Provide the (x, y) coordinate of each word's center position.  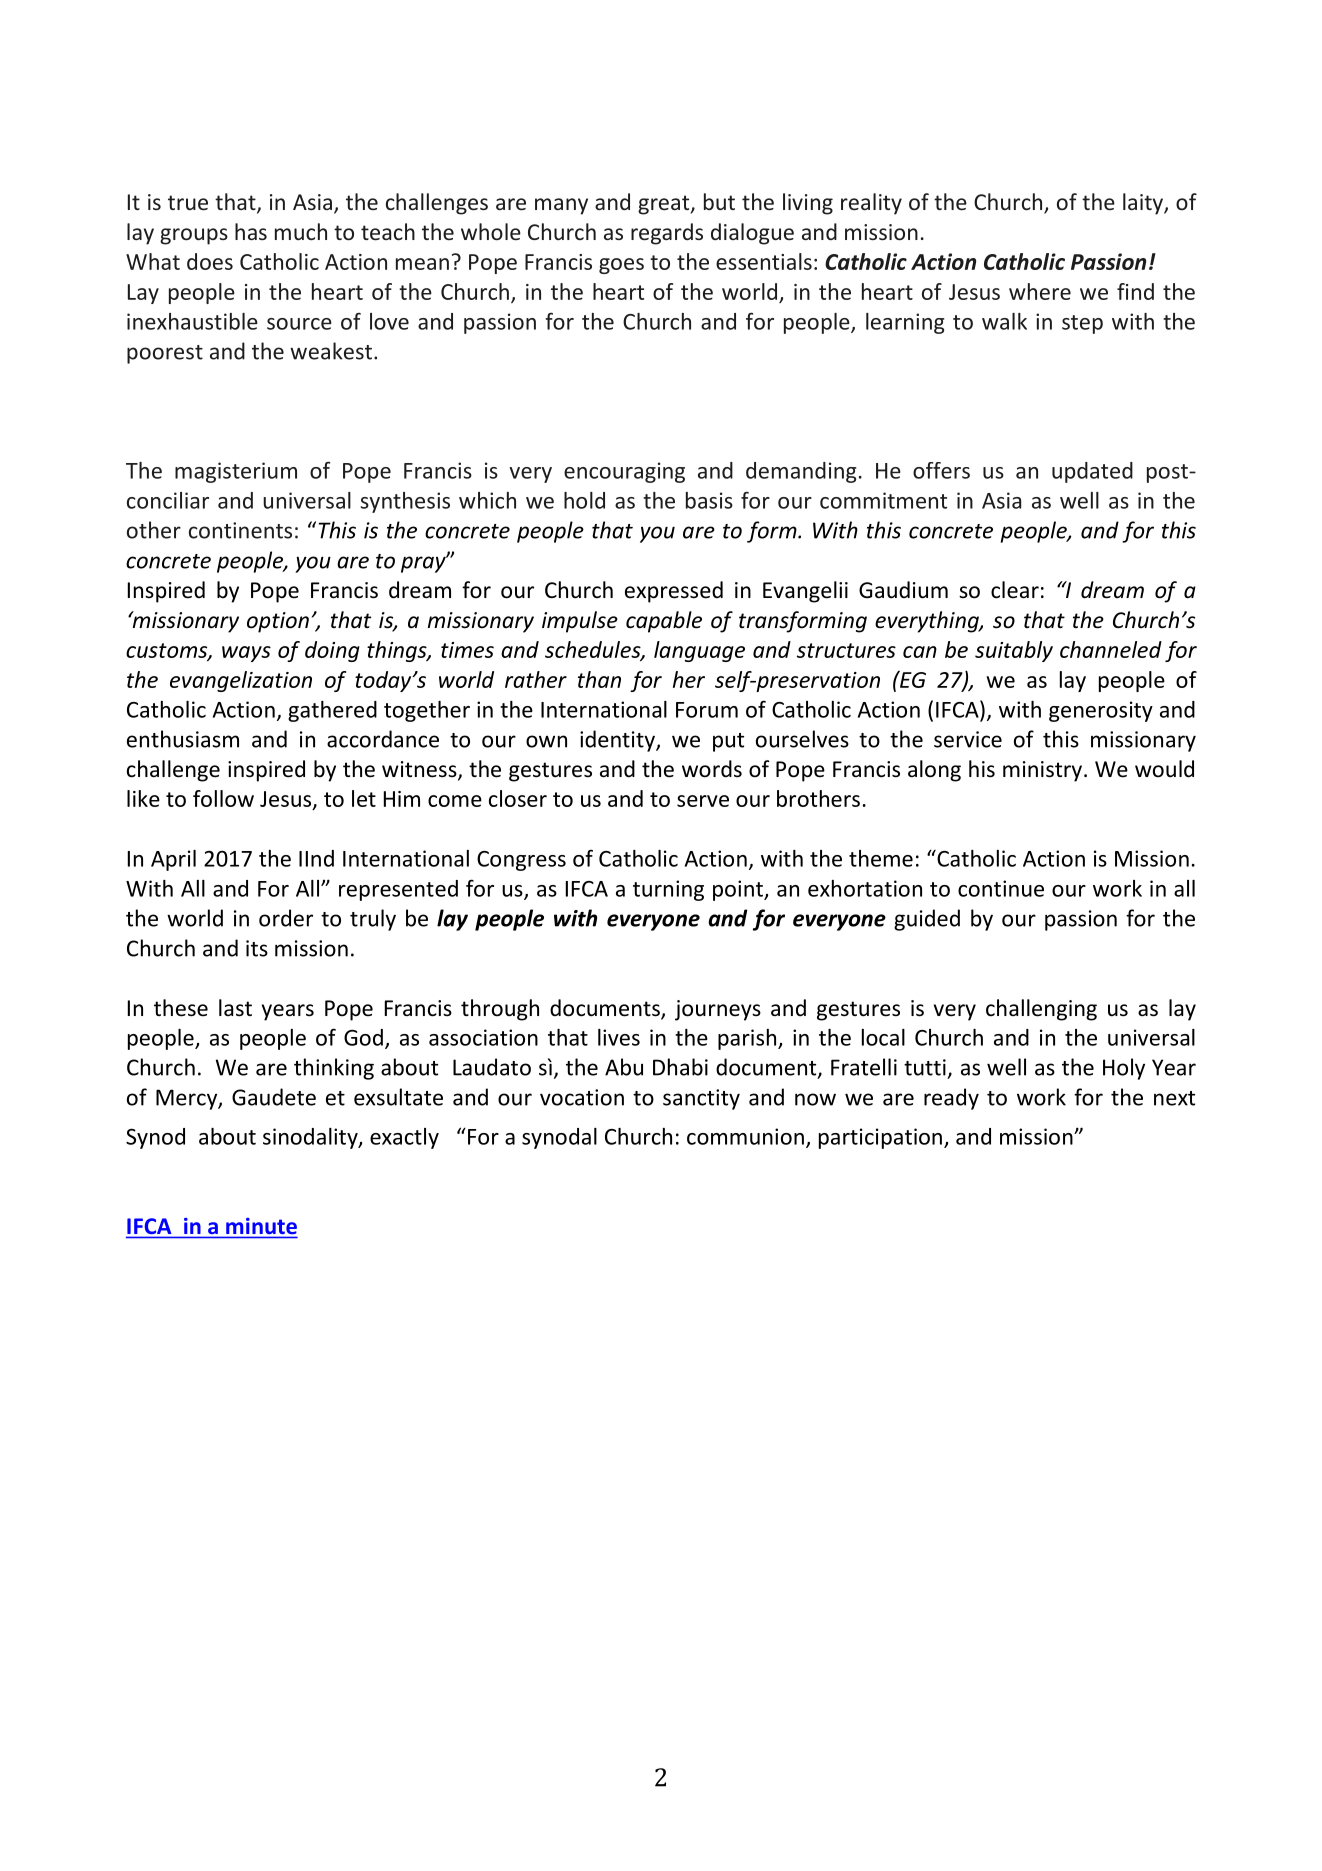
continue (1001, 888)
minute (260, 1227)
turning (668, 890)
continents (240, 530)
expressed (674, 592)
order (286, 918)
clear (1015, 590)
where (1040, 291)
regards (667, 234)
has (251, 231)
